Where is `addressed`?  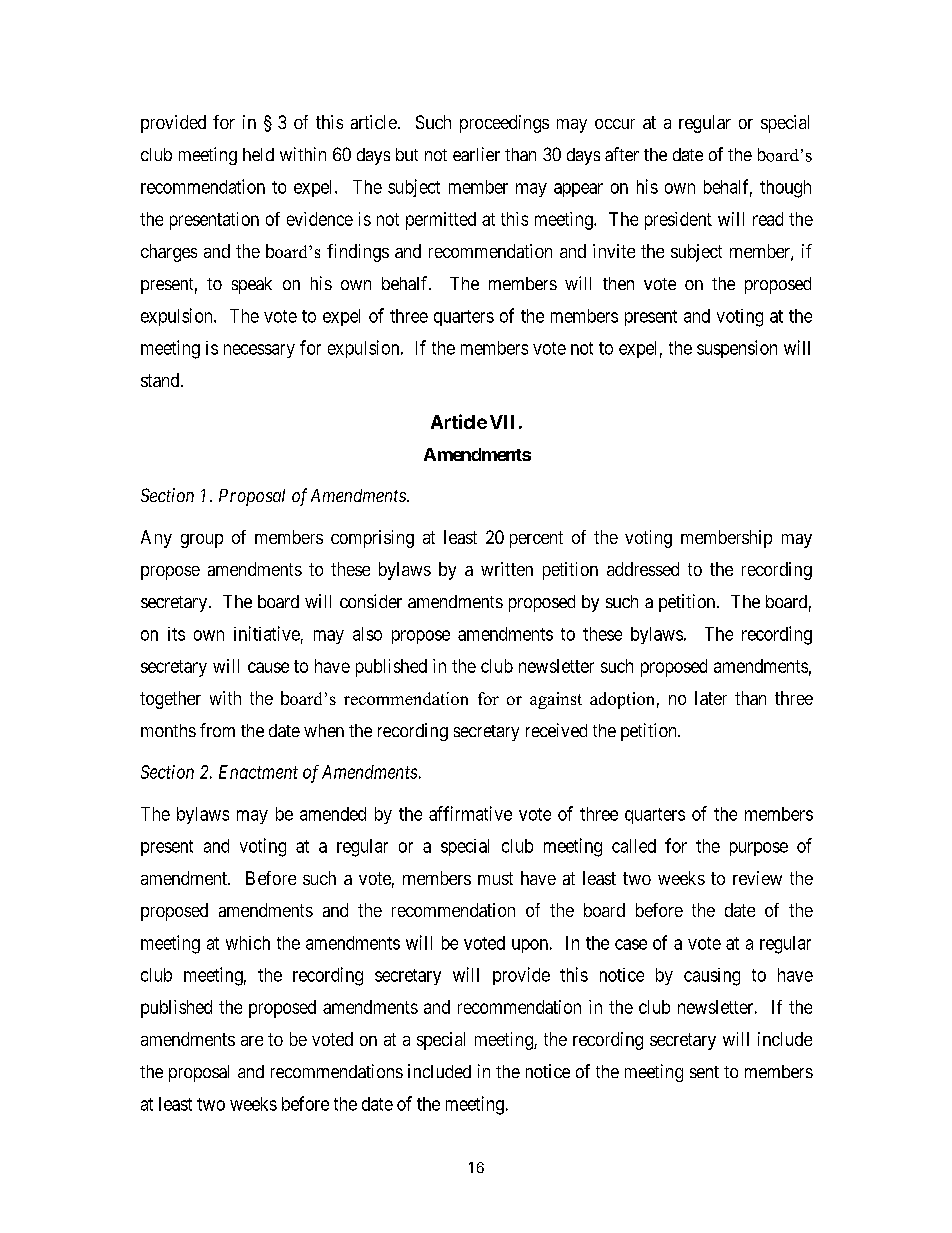 addressed is located at coordinates (643, 569).
